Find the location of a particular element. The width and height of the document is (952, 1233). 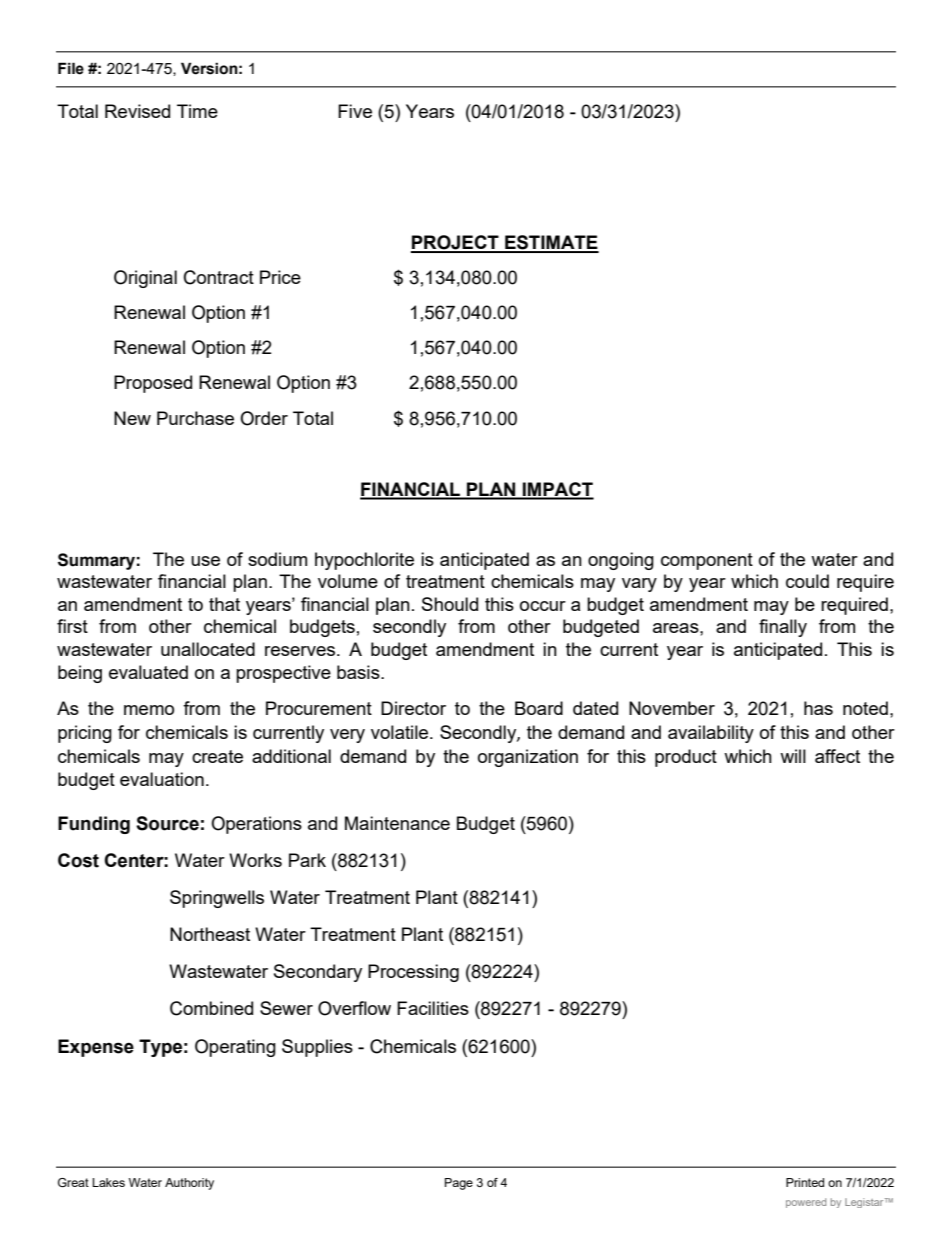

ESTIMATE is located at coordinates (551, 243).
